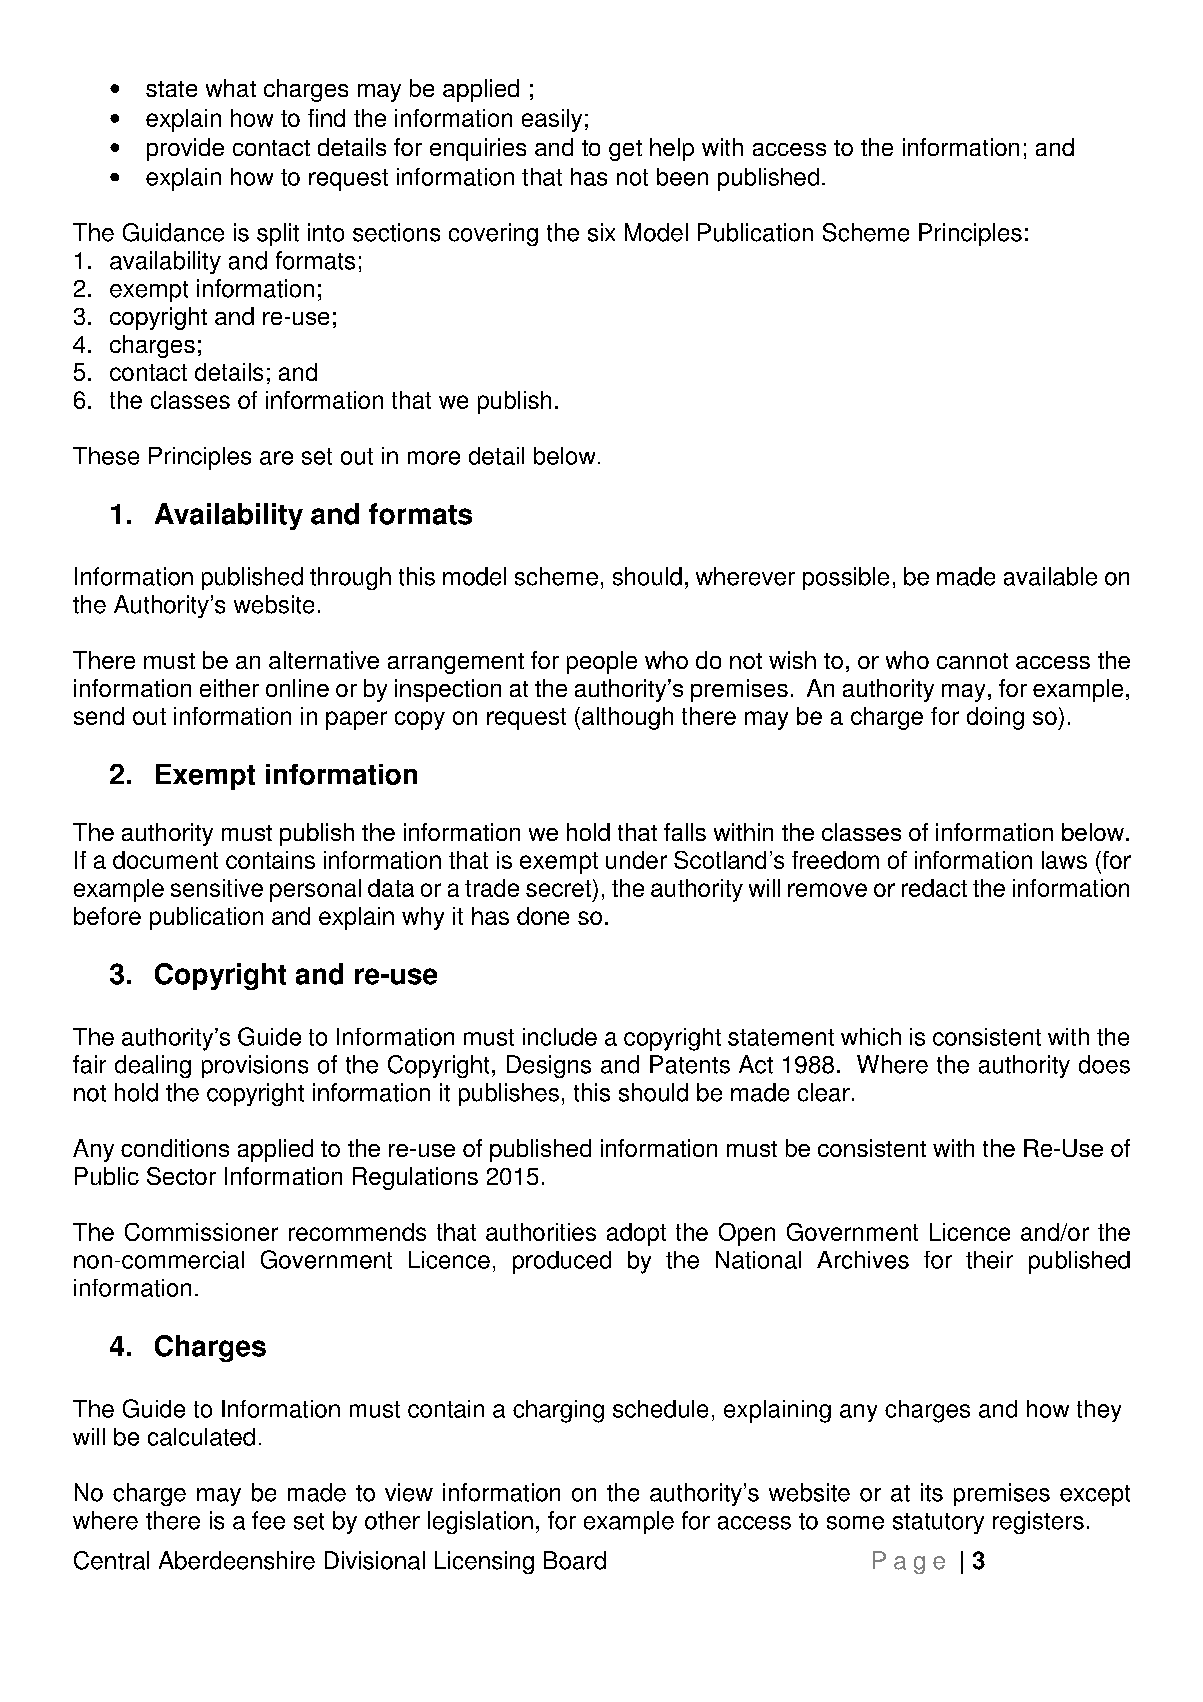 This screenshot has height=1702, width=1203. What do you see at coordinates (185, 149) in the screenshot?
I see `provide` at bounding box center [185, 149].
